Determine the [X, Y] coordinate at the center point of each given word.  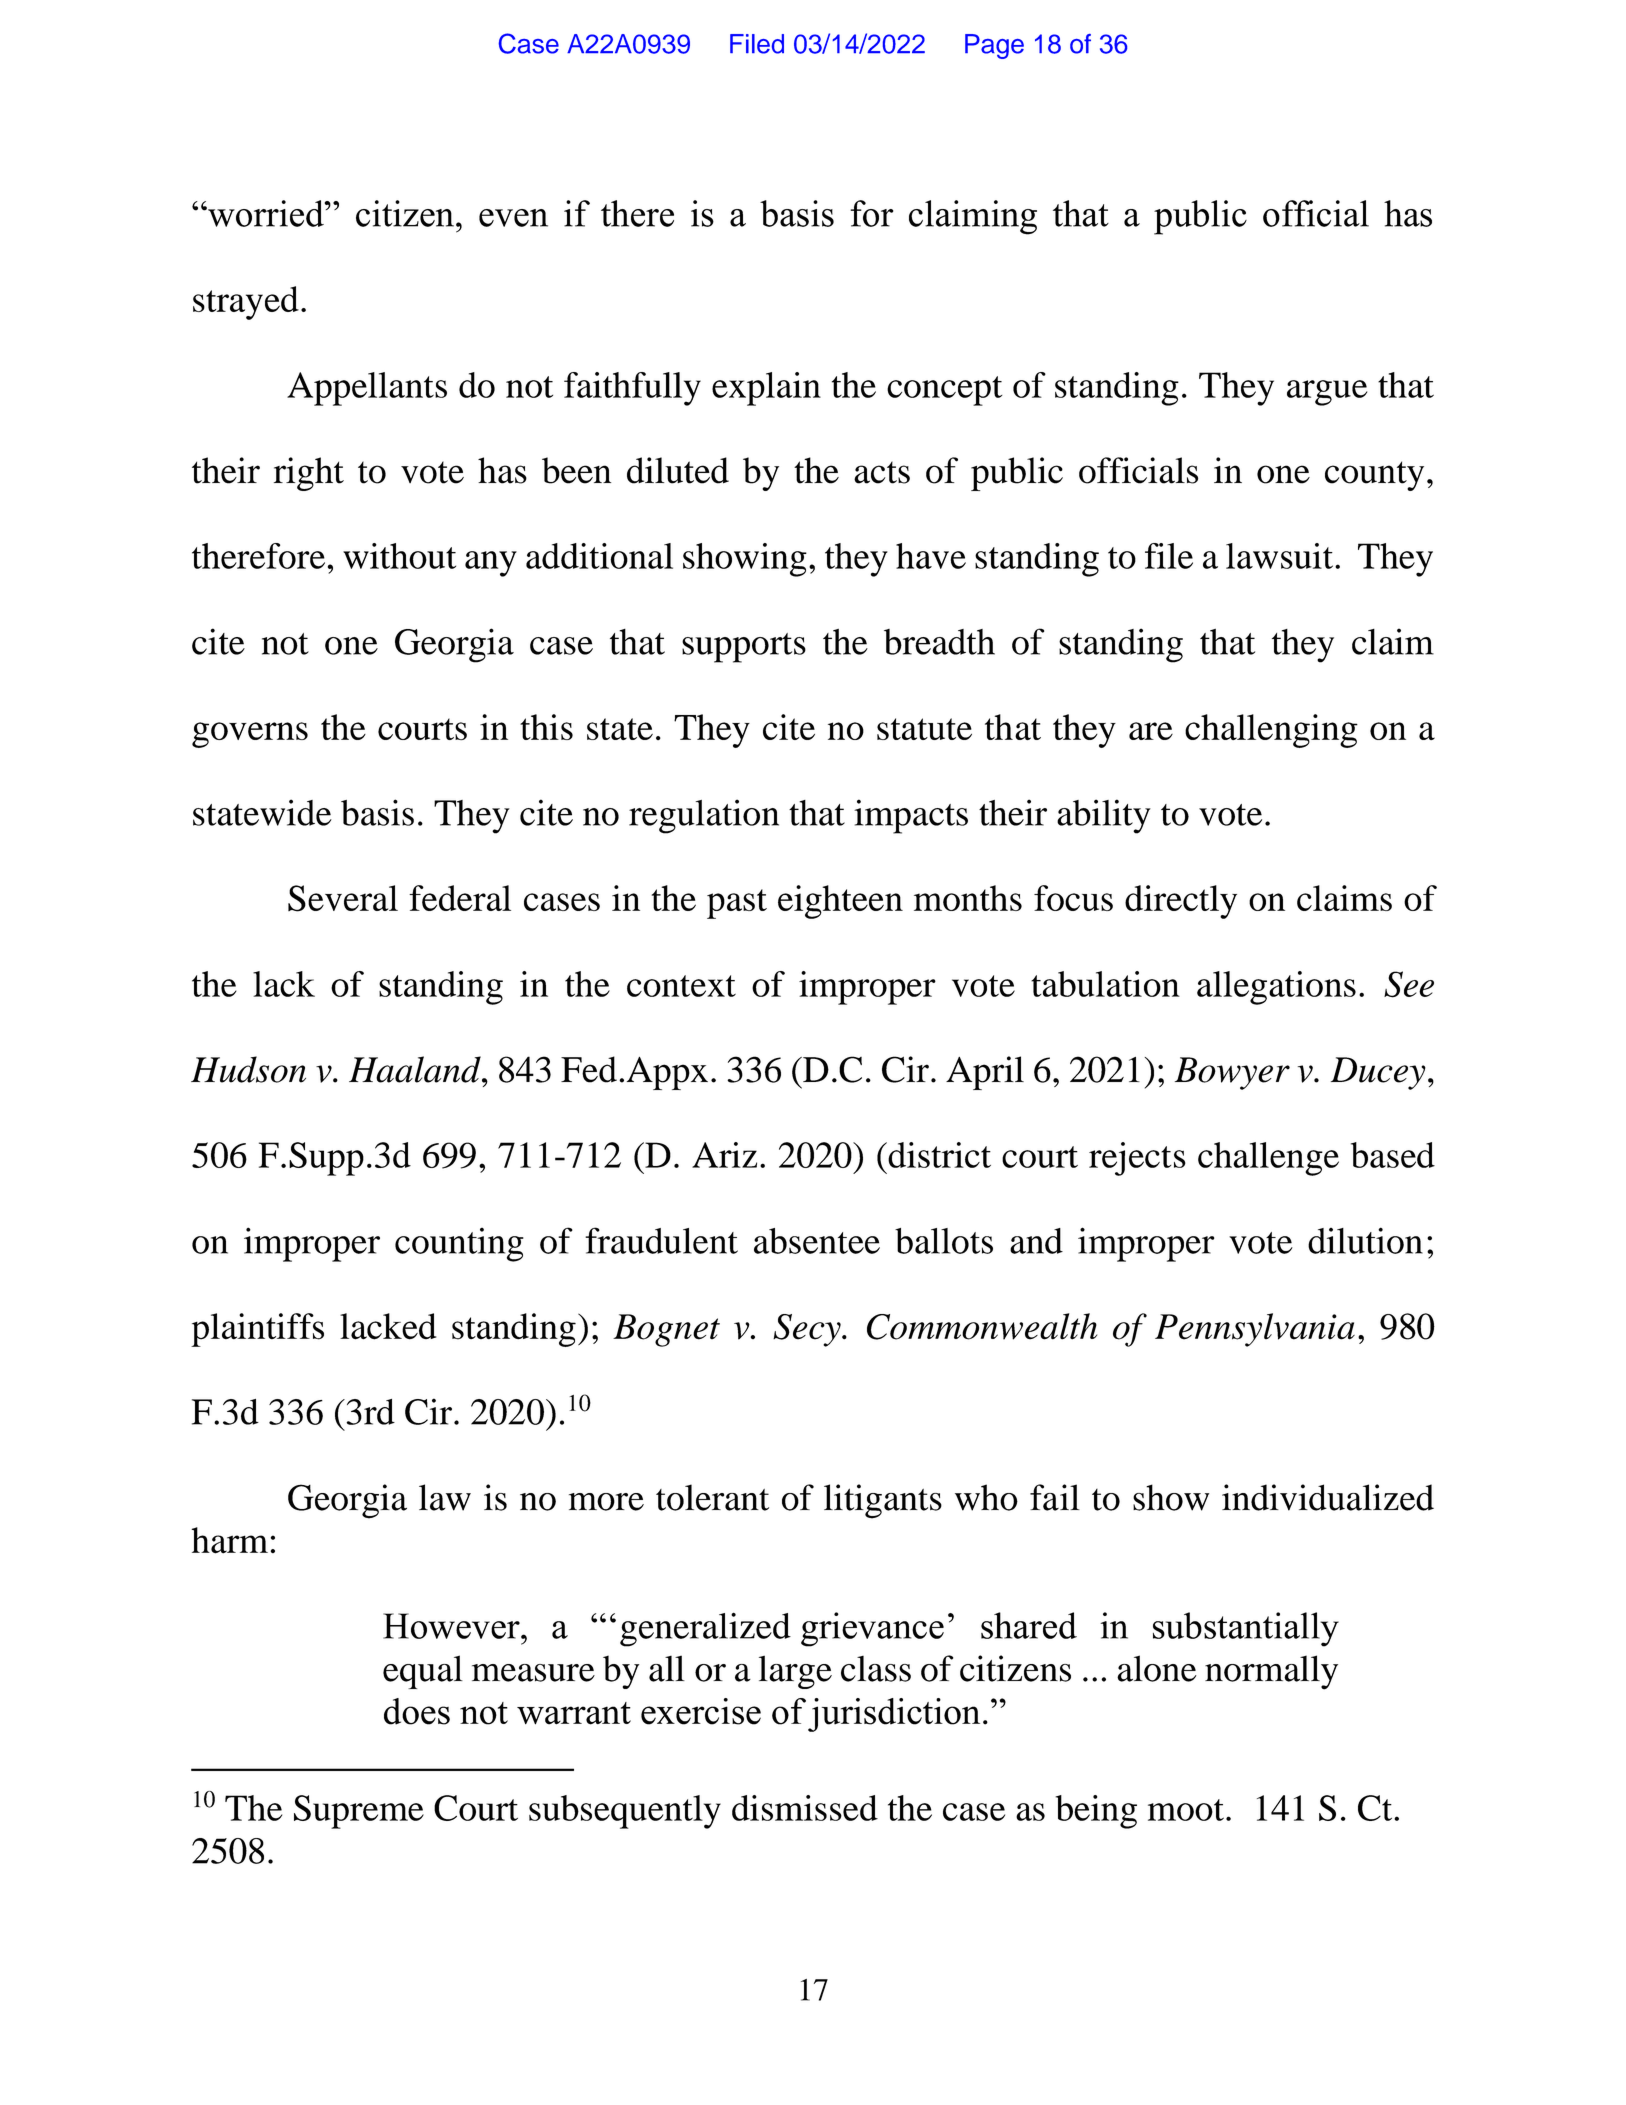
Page [994, 46]
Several [343, 898]
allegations [1276, 988]
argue [1327, 393]
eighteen [840, 902]
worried [266, 213]
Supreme [359, 1812]
